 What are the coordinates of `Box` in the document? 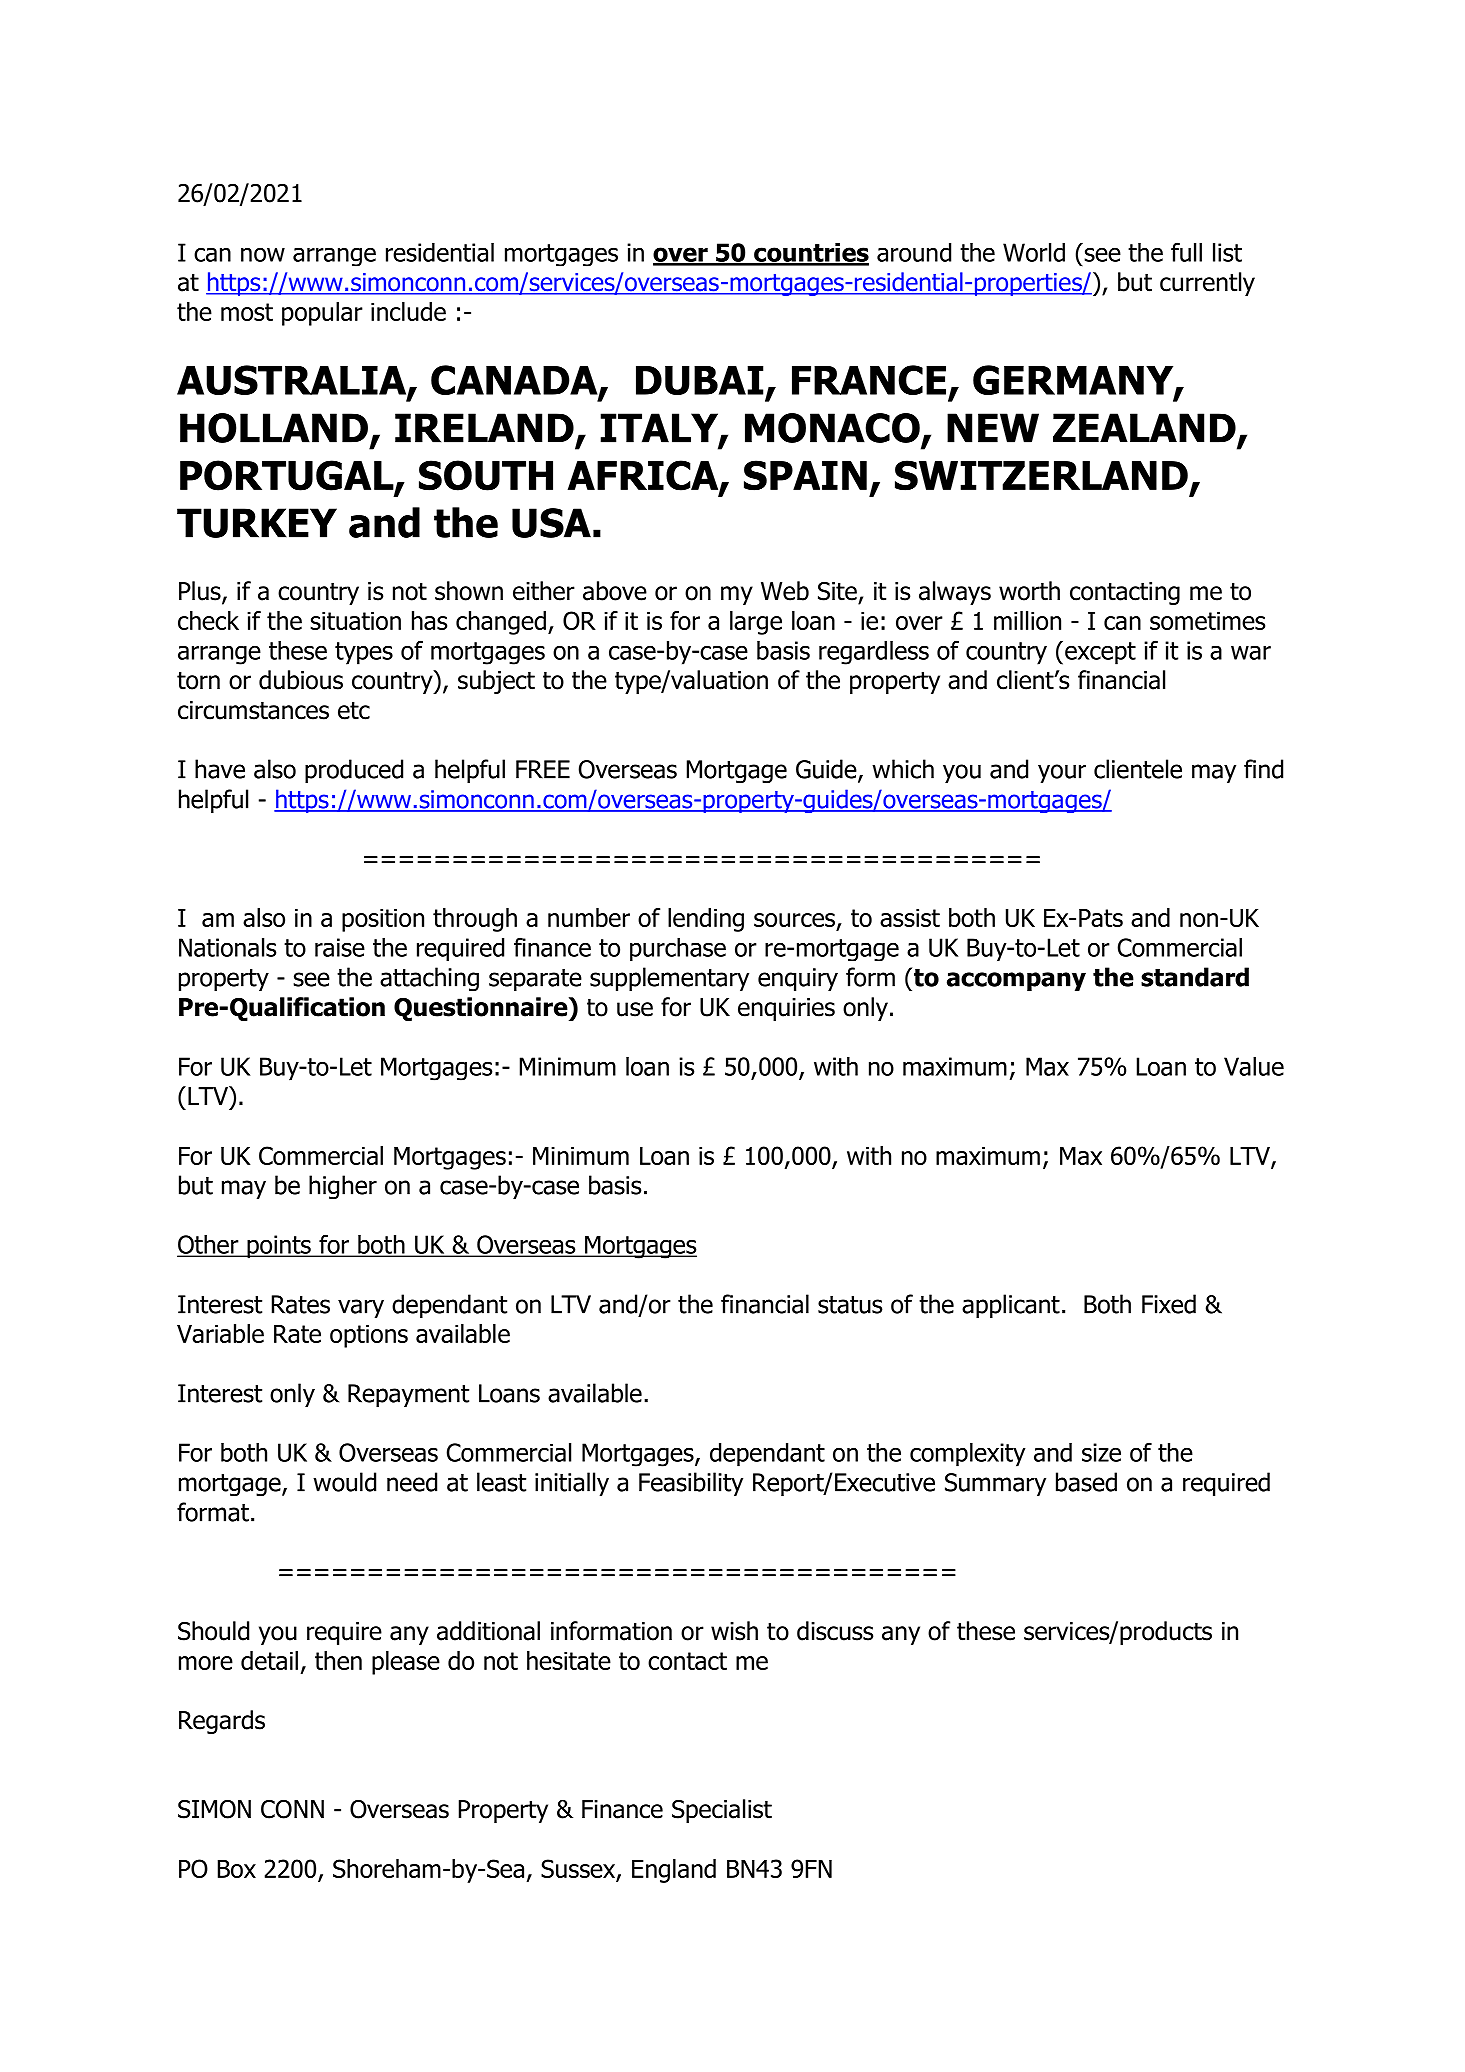 It's located at (237, 1869).
